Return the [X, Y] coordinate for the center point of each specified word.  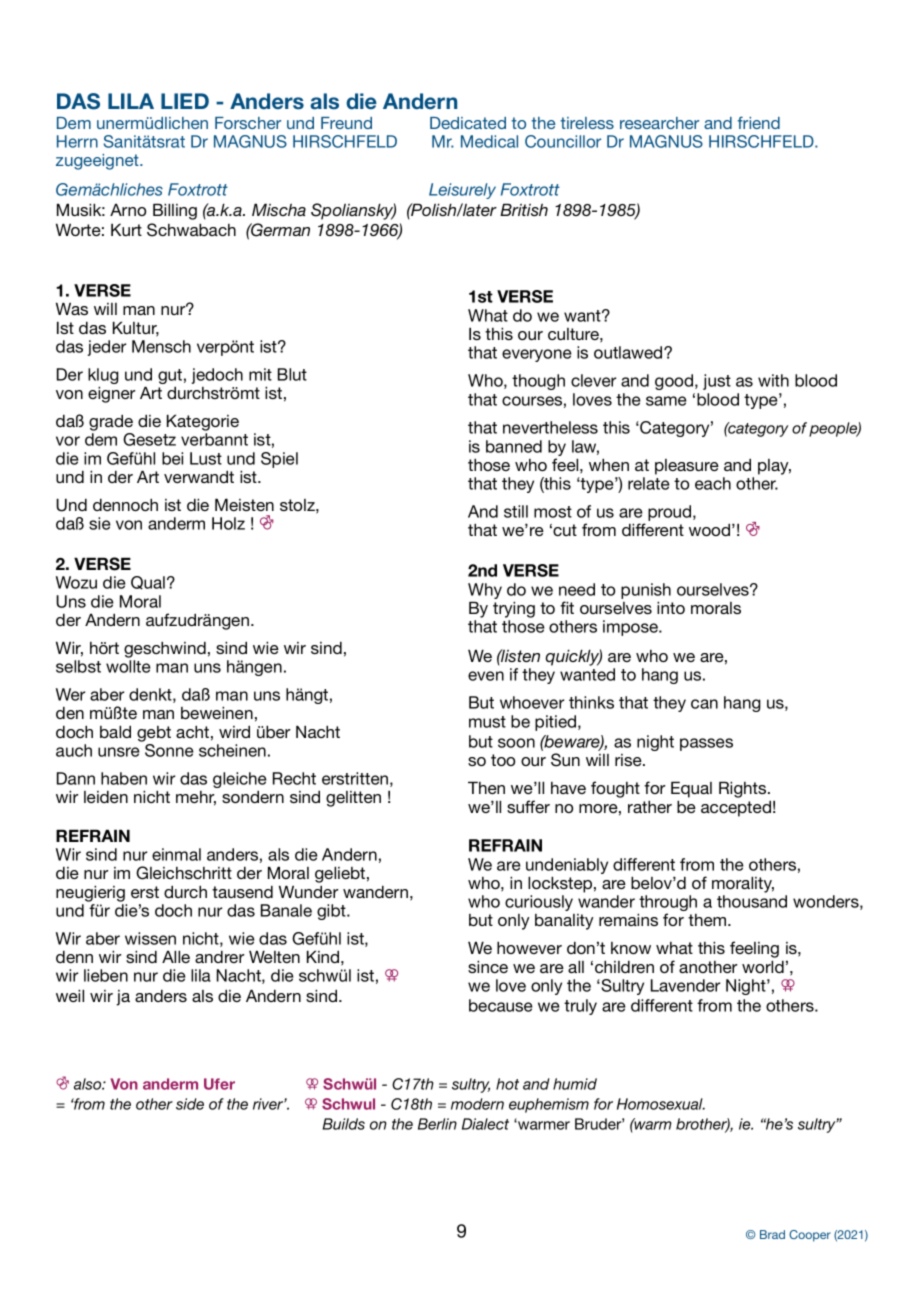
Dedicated [468, 123]
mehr [196, 798]
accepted [736, 808]
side [190, 1104]
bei [172, 458]
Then [486, 787]
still [516, 511]
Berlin [437, 1124]
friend [759, 122]
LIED [185, 101]
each [713, 483]
